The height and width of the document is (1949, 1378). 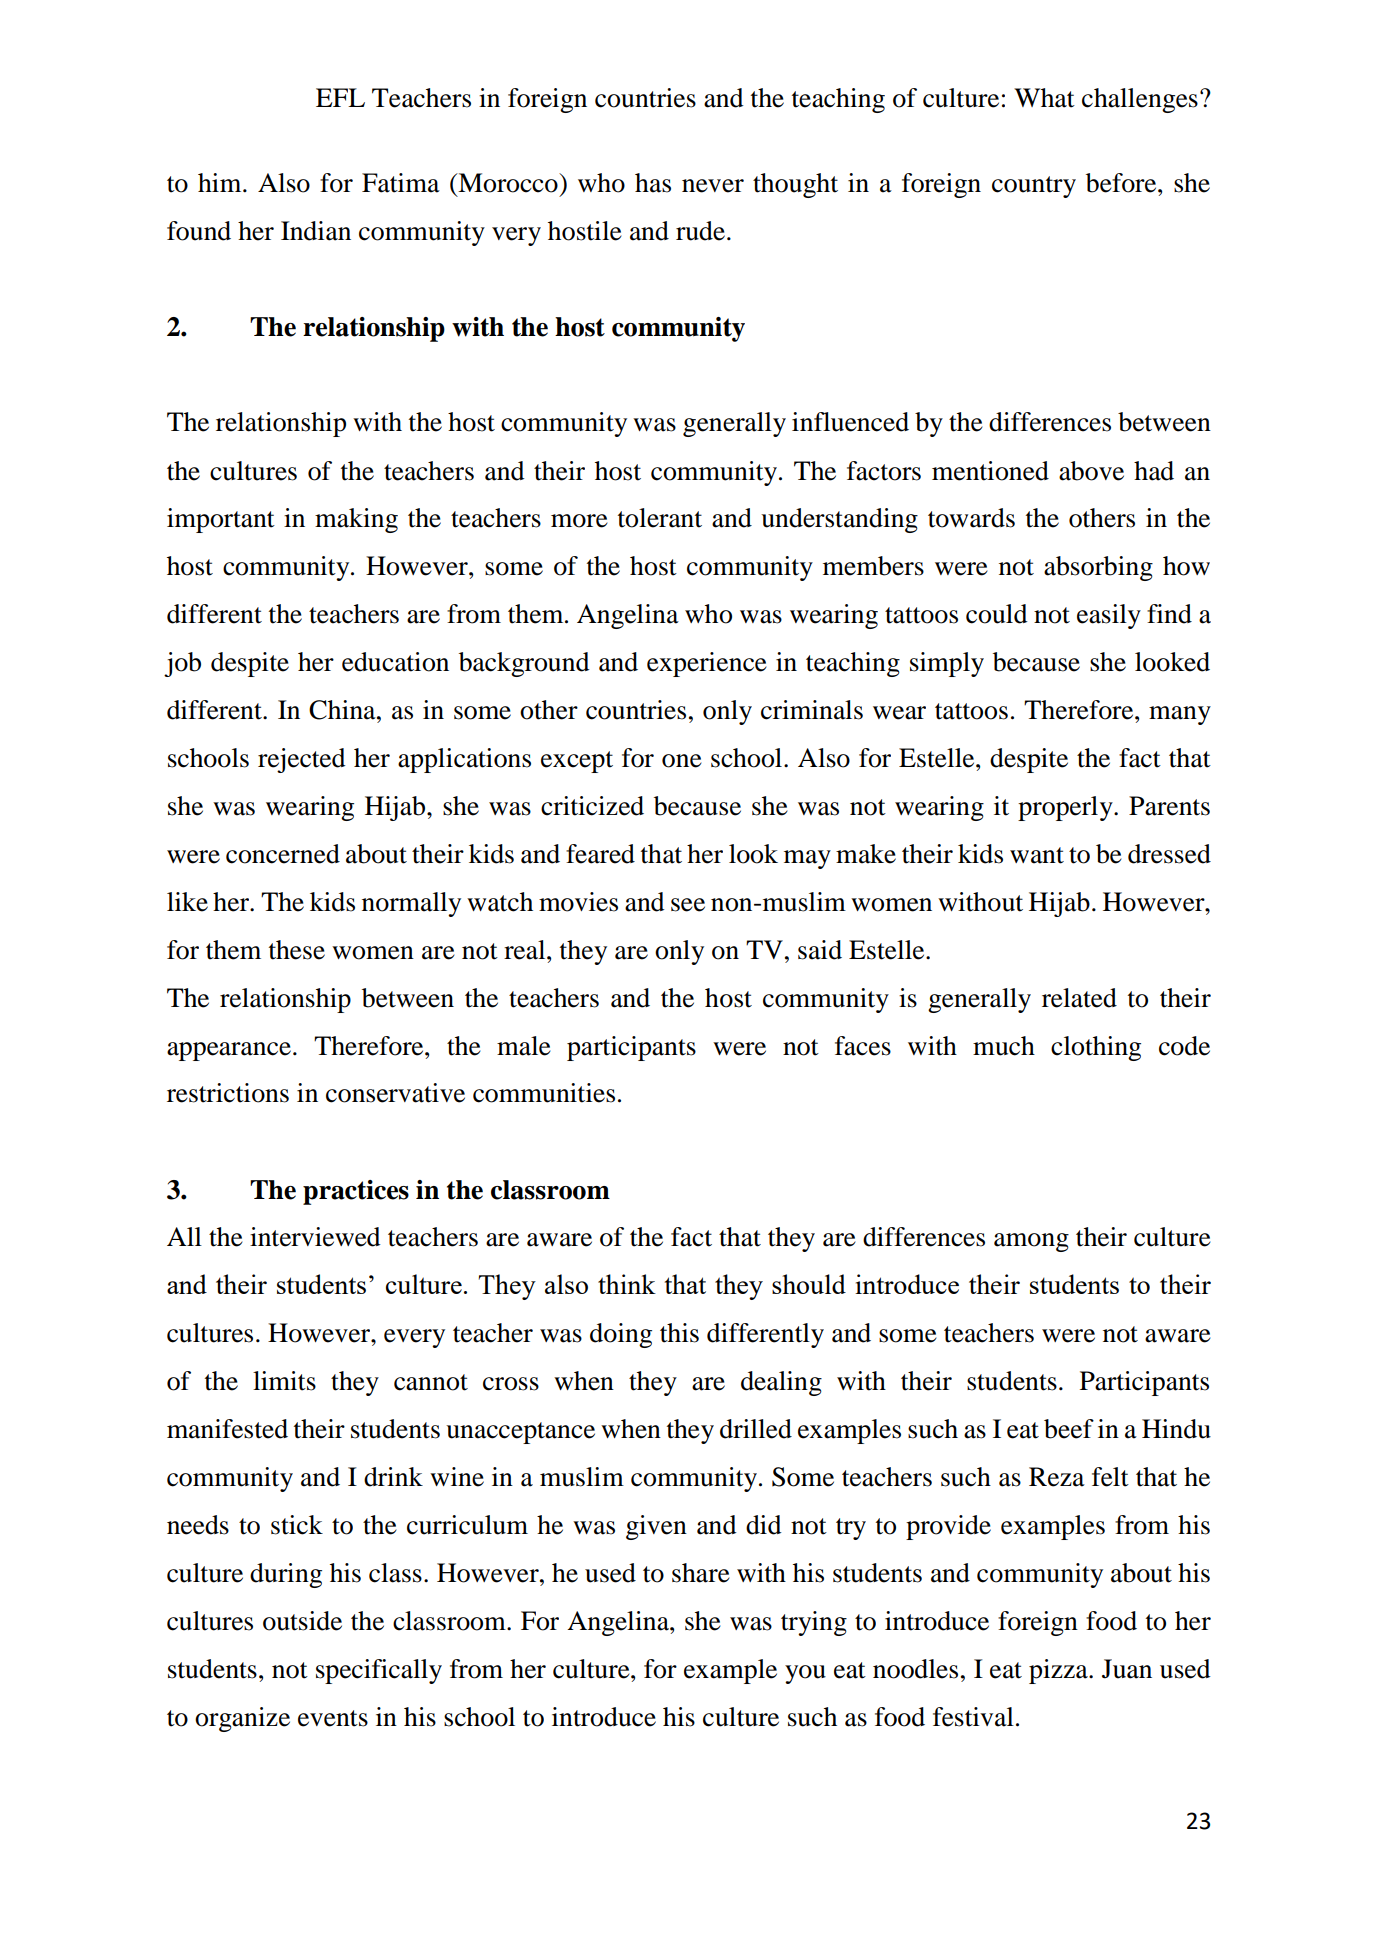 What do you see at coordinates (653, 183) in the document?
I see `has` at bounding box center [653, 183].
